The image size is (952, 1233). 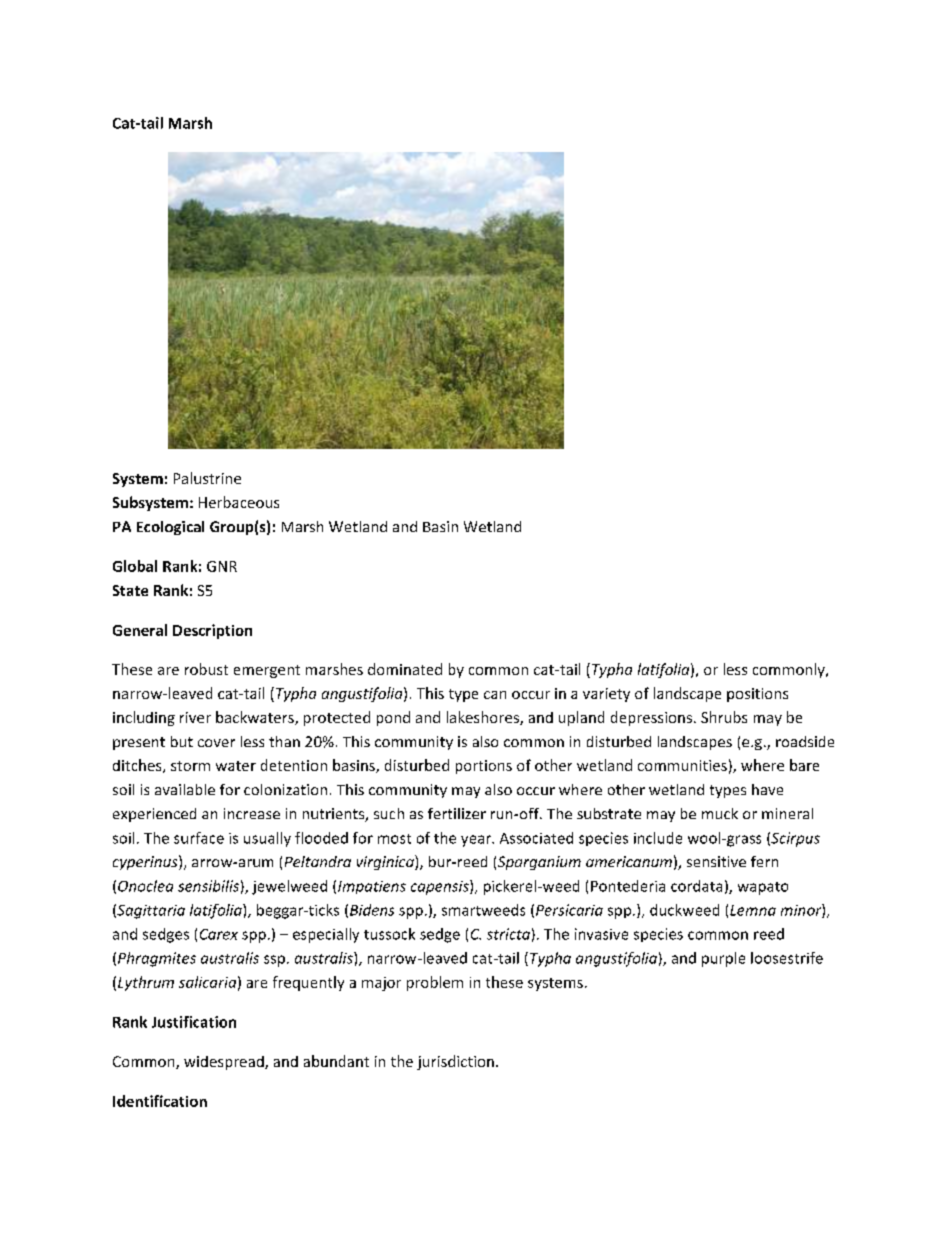 What do you see at coordinates (225, 1063) in the page?
I see `widespread` at bounding box center [225, 1063].
